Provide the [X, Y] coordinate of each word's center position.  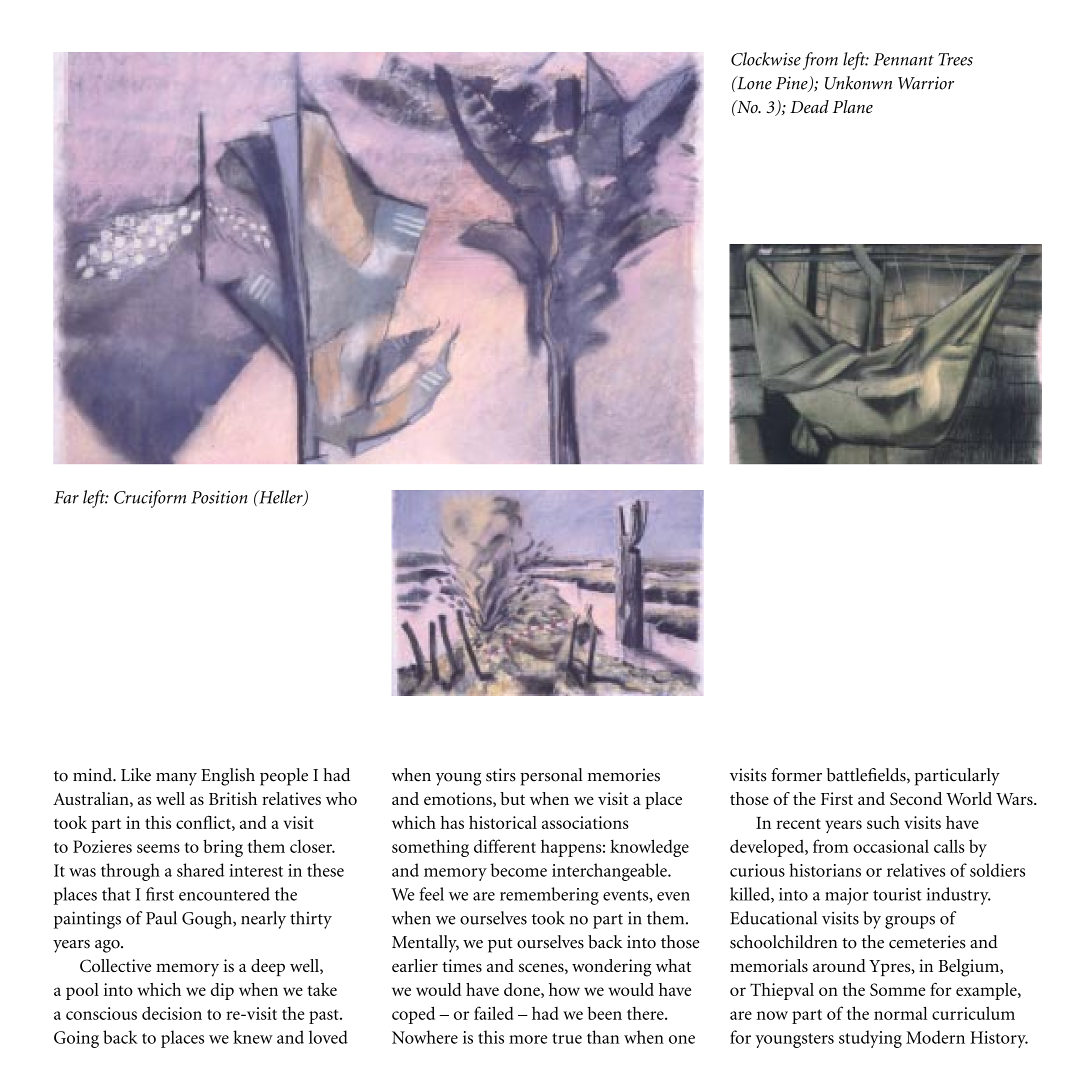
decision [172, 1013]
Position [219, 497]
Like [136, 775]
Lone [753, 83]
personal [551, 777]
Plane [853, 106]
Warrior [926, 83]
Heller [281, 498]
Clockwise [766, 59]
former [796, 775]
